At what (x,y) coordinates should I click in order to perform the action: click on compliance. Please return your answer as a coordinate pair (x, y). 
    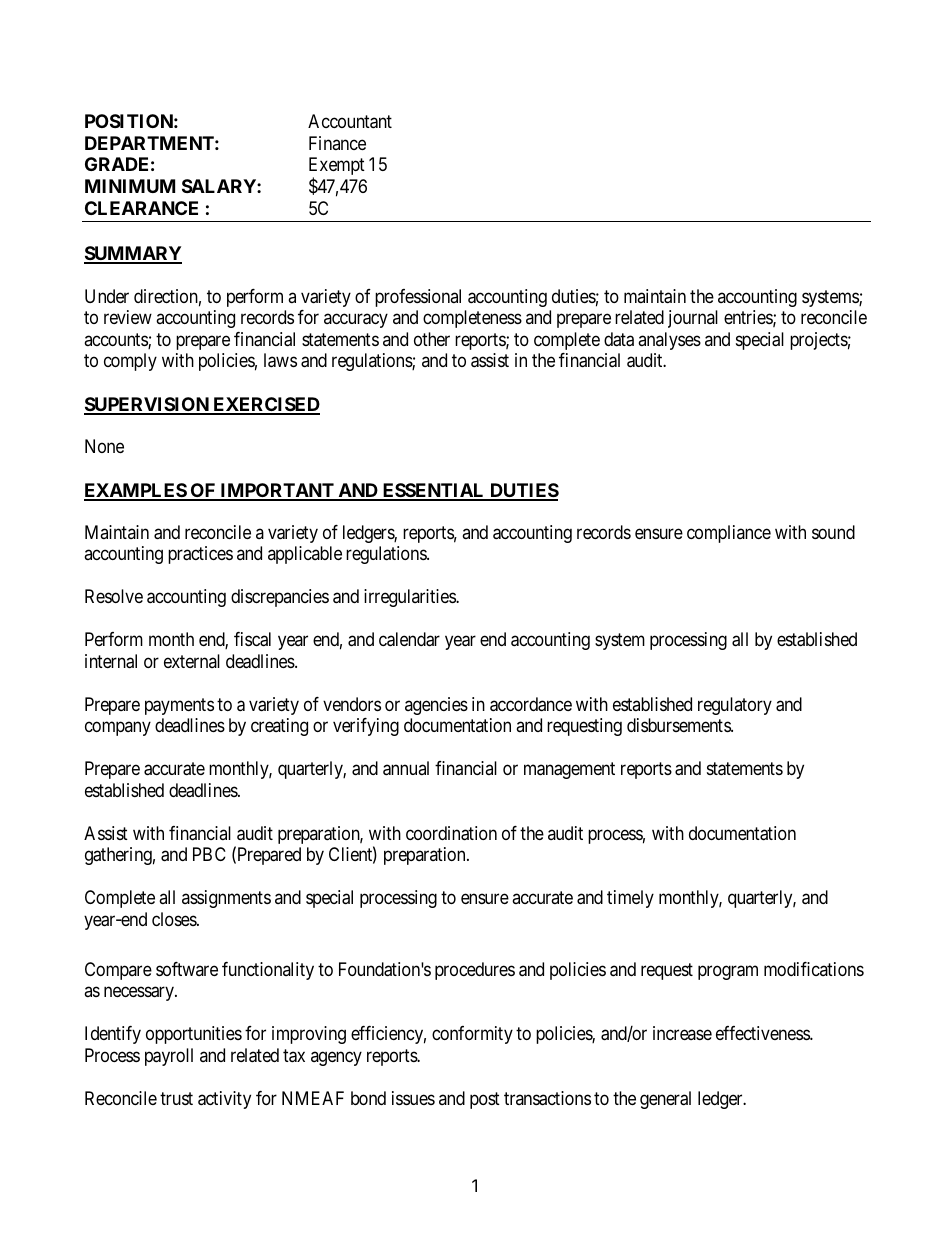
    Looking at the image, I should click on (729, 534).
